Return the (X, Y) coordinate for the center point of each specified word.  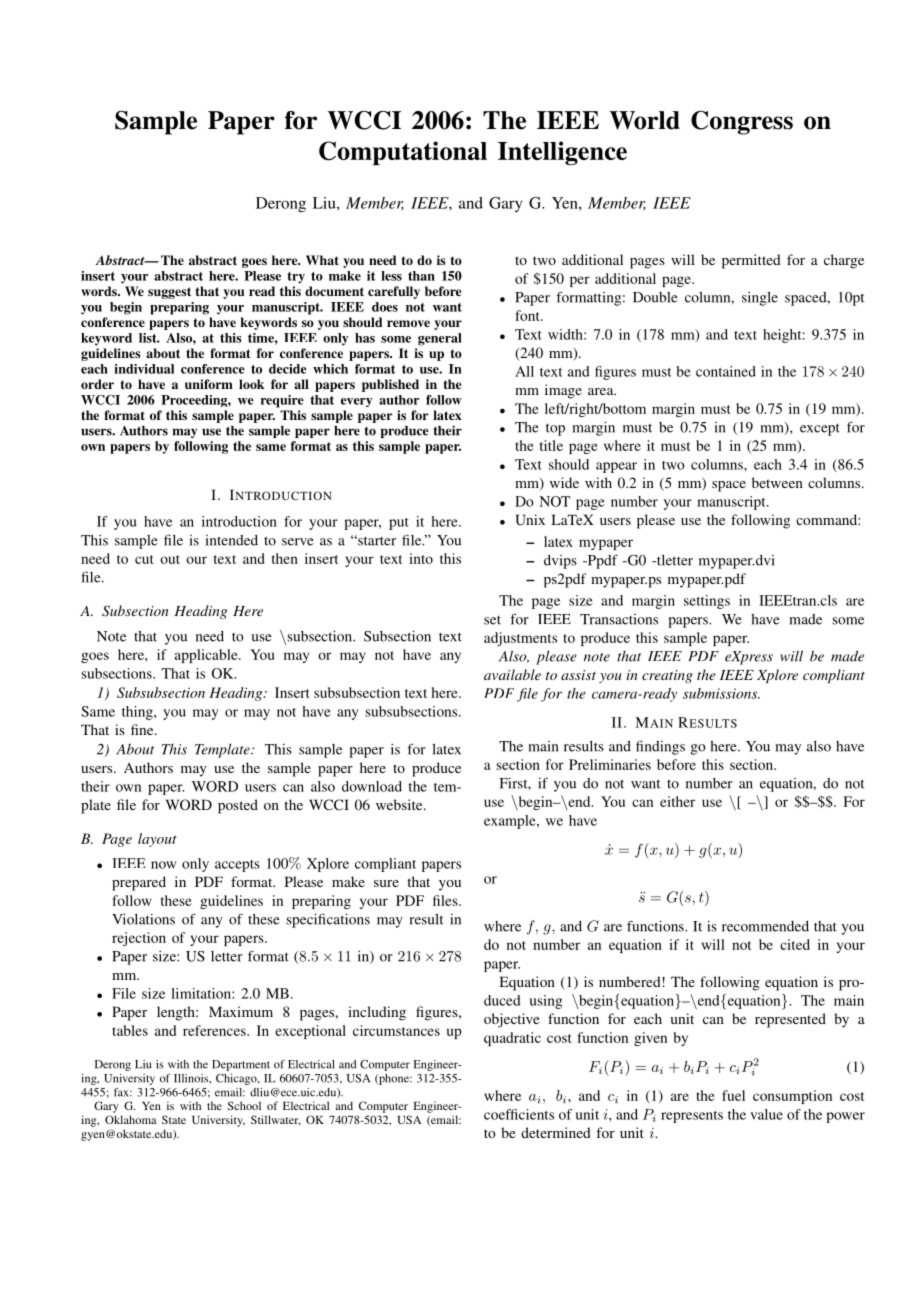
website (400, 804)
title (551, 445)
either (677, 801)
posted (238, 806)
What (322, 260)
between (777, 482)
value (766, 1114)
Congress (742, 123)
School (244, 1105)
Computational (403, 153)
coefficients (519, 1114)
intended (232, 540)
